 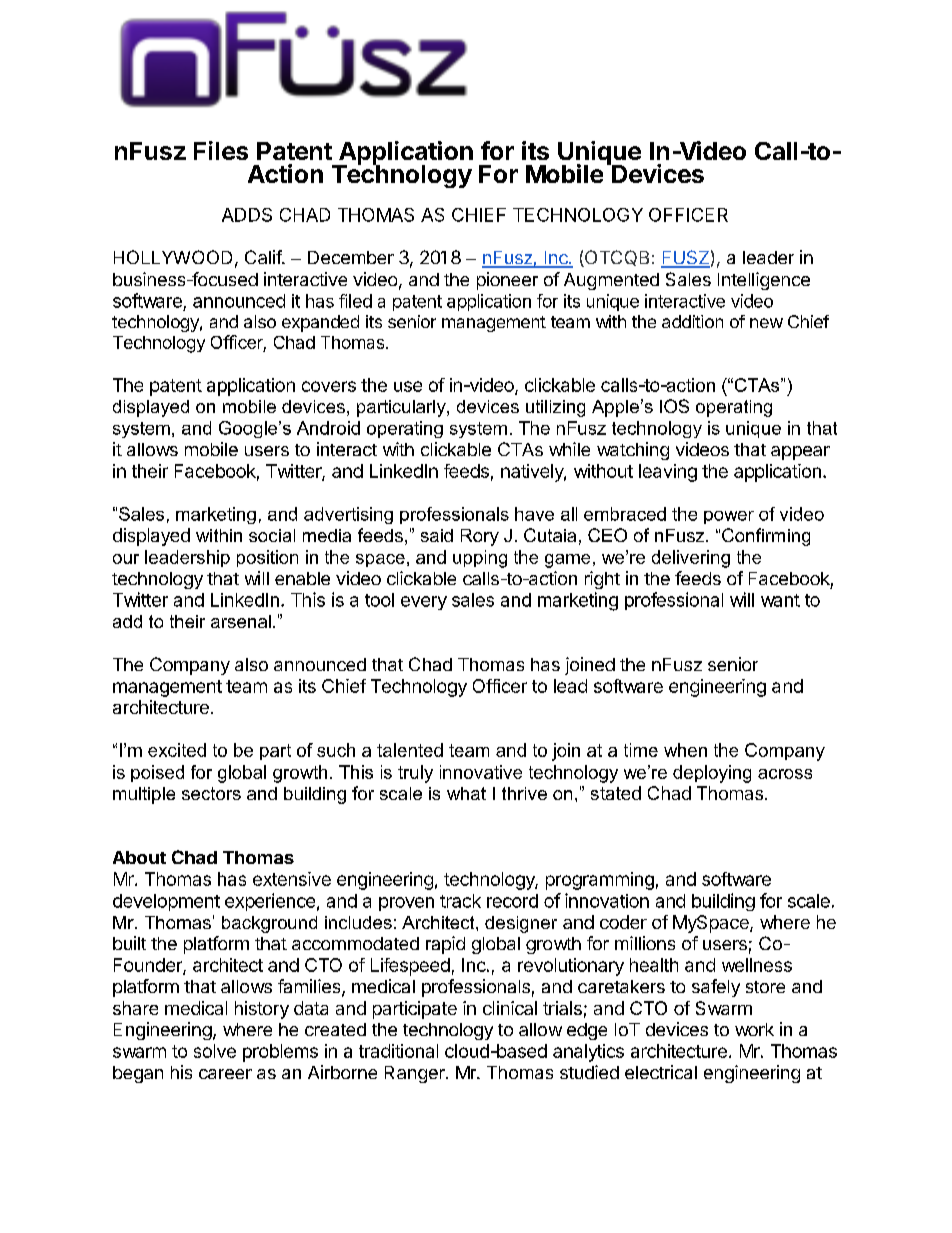 I want to click on utilizing, so click(x=555, y=408).
